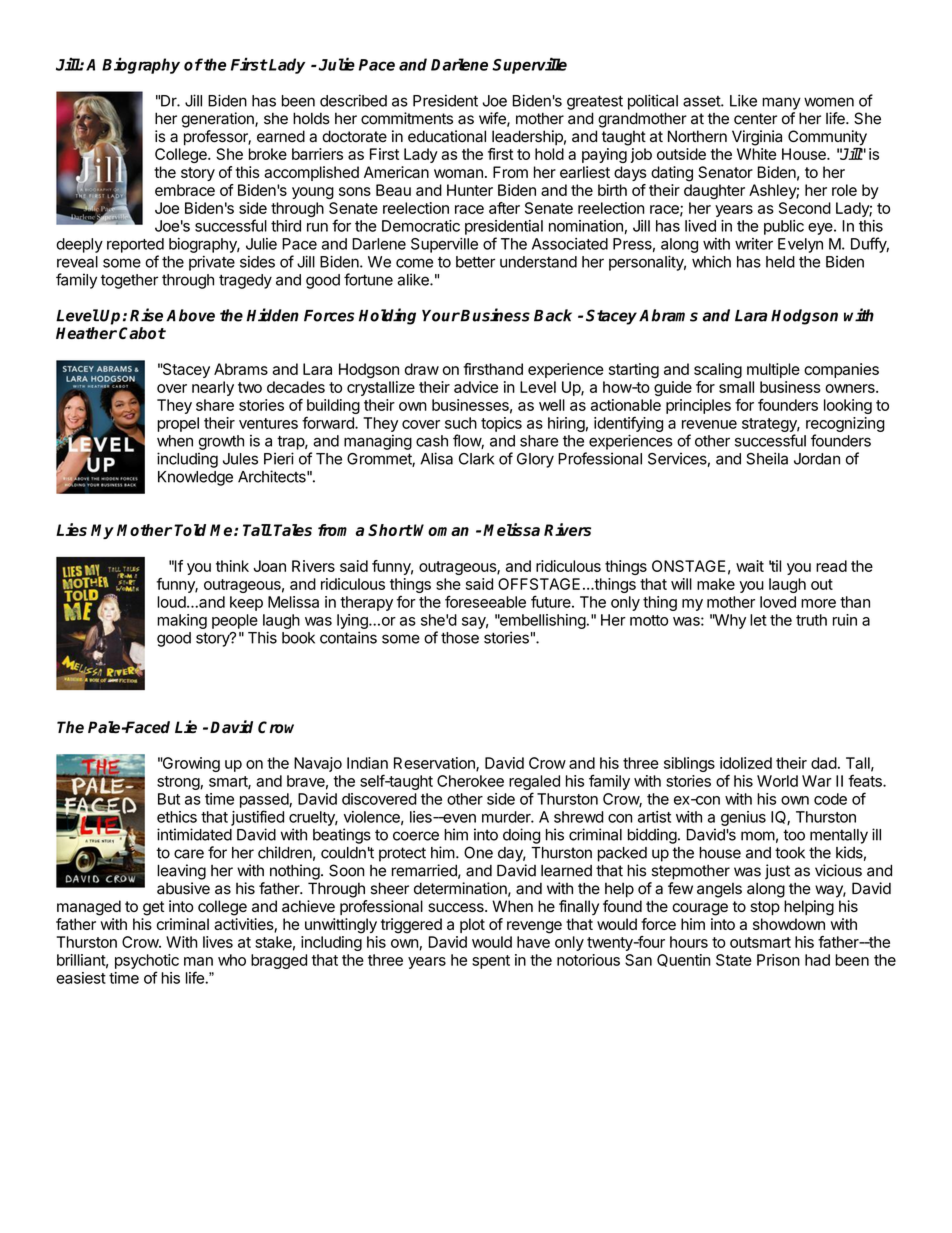  Describe the element at coordinates (460, 638) in the image. I see `those` at that location.
